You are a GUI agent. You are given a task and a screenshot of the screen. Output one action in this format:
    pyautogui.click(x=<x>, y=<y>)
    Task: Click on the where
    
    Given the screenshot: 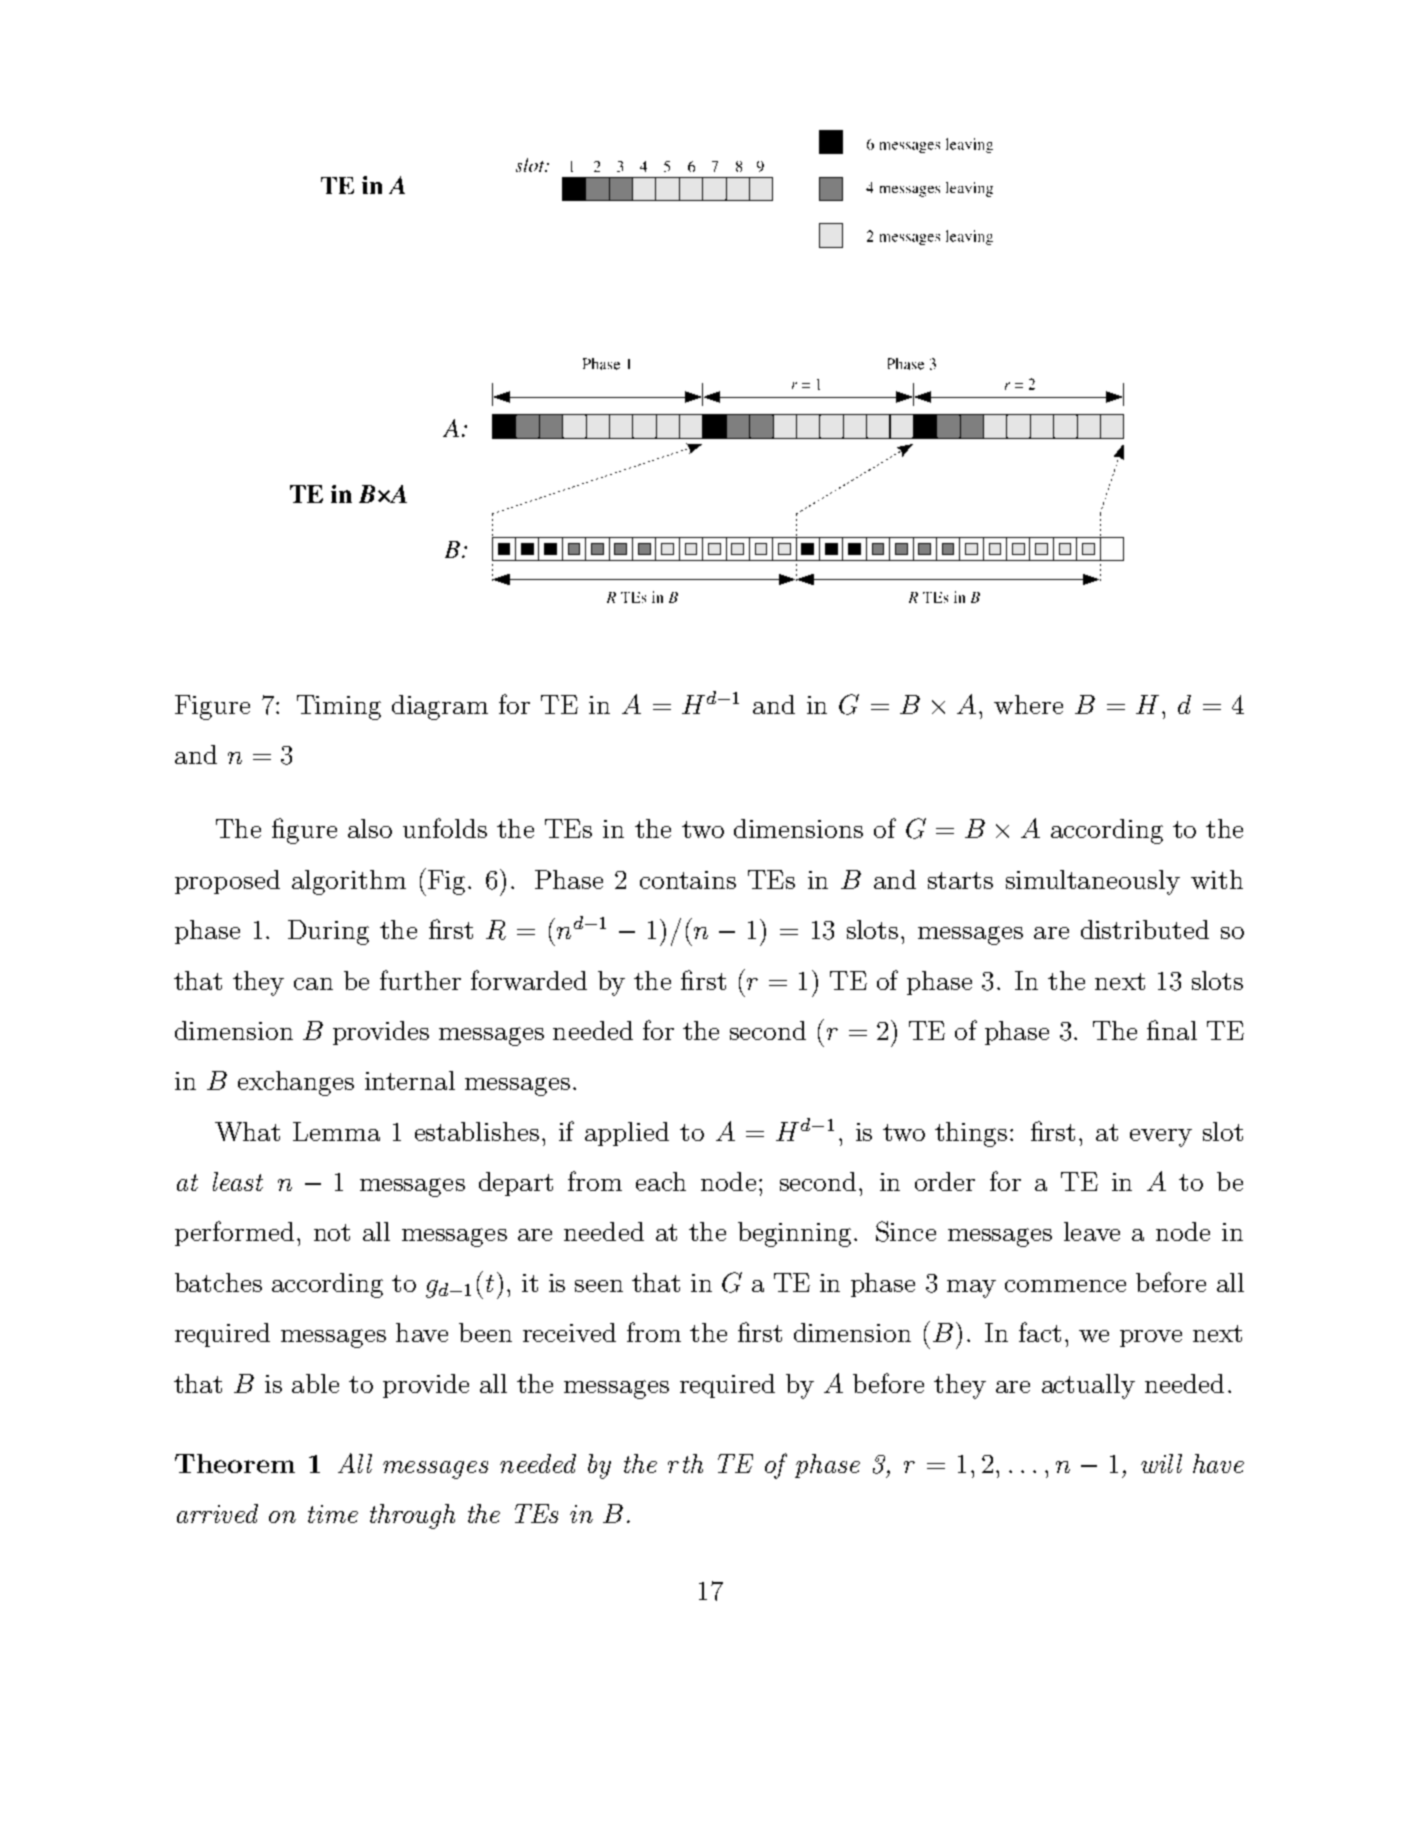 What is the action you would take?
    pyautogui.click(x=1028, y=704)
